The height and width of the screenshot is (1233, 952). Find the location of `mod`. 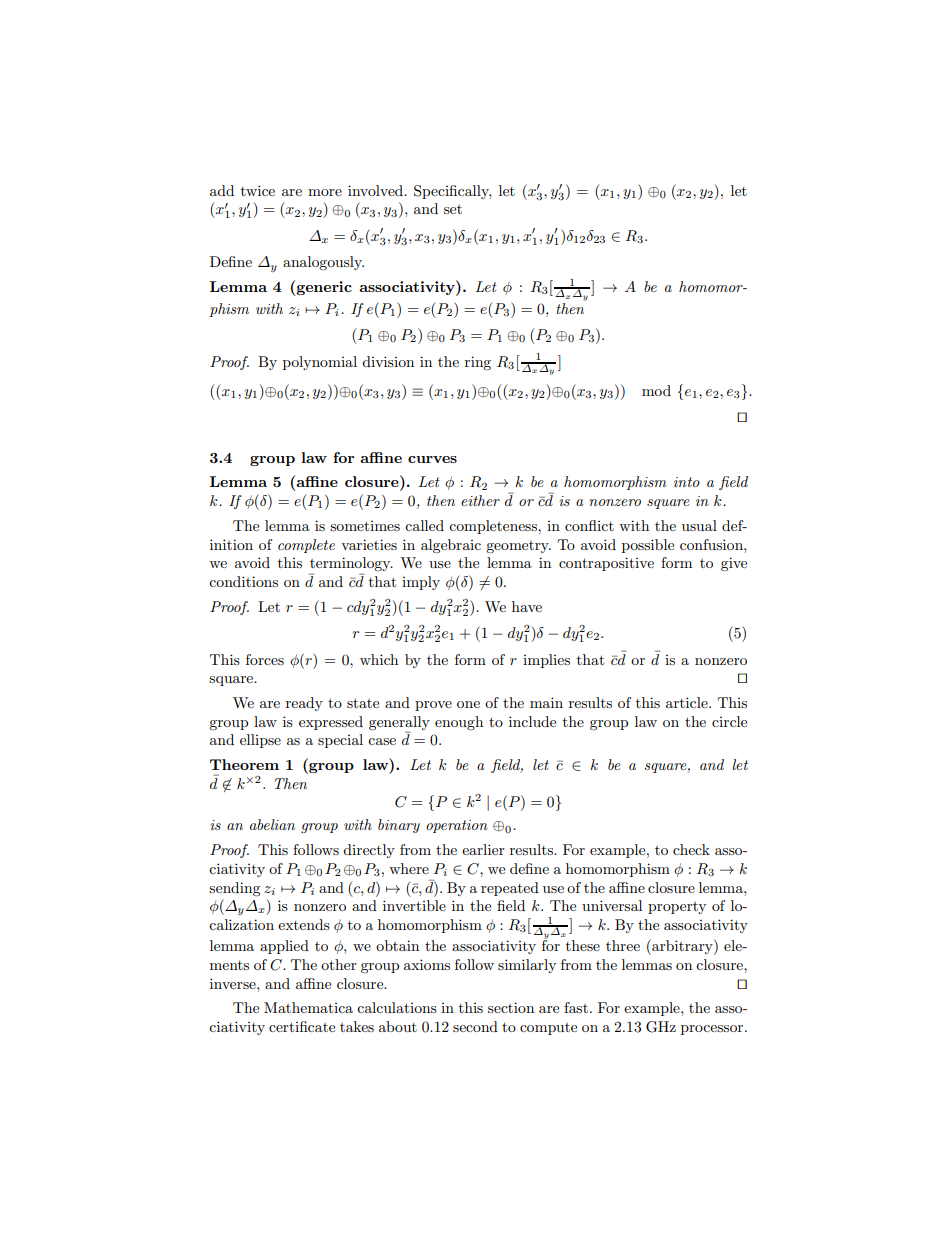

mod is located at coordinates (656, 390).
